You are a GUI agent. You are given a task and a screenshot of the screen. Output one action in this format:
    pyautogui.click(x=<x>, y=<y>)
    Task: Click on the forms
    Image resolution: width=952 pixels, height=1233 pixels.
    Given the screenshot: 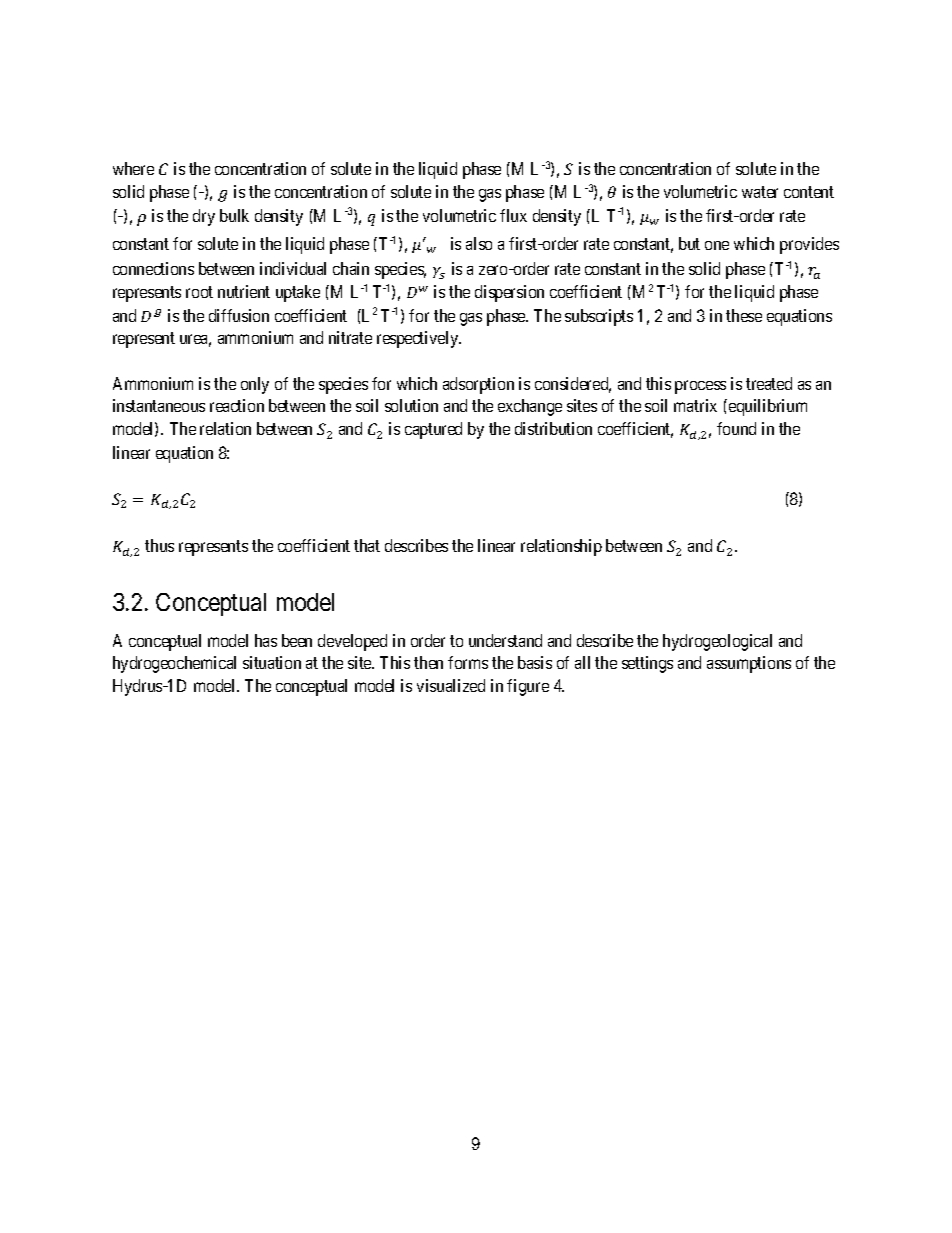 What is the action you would take?
    pyautogui.click(x=468, y=662)
